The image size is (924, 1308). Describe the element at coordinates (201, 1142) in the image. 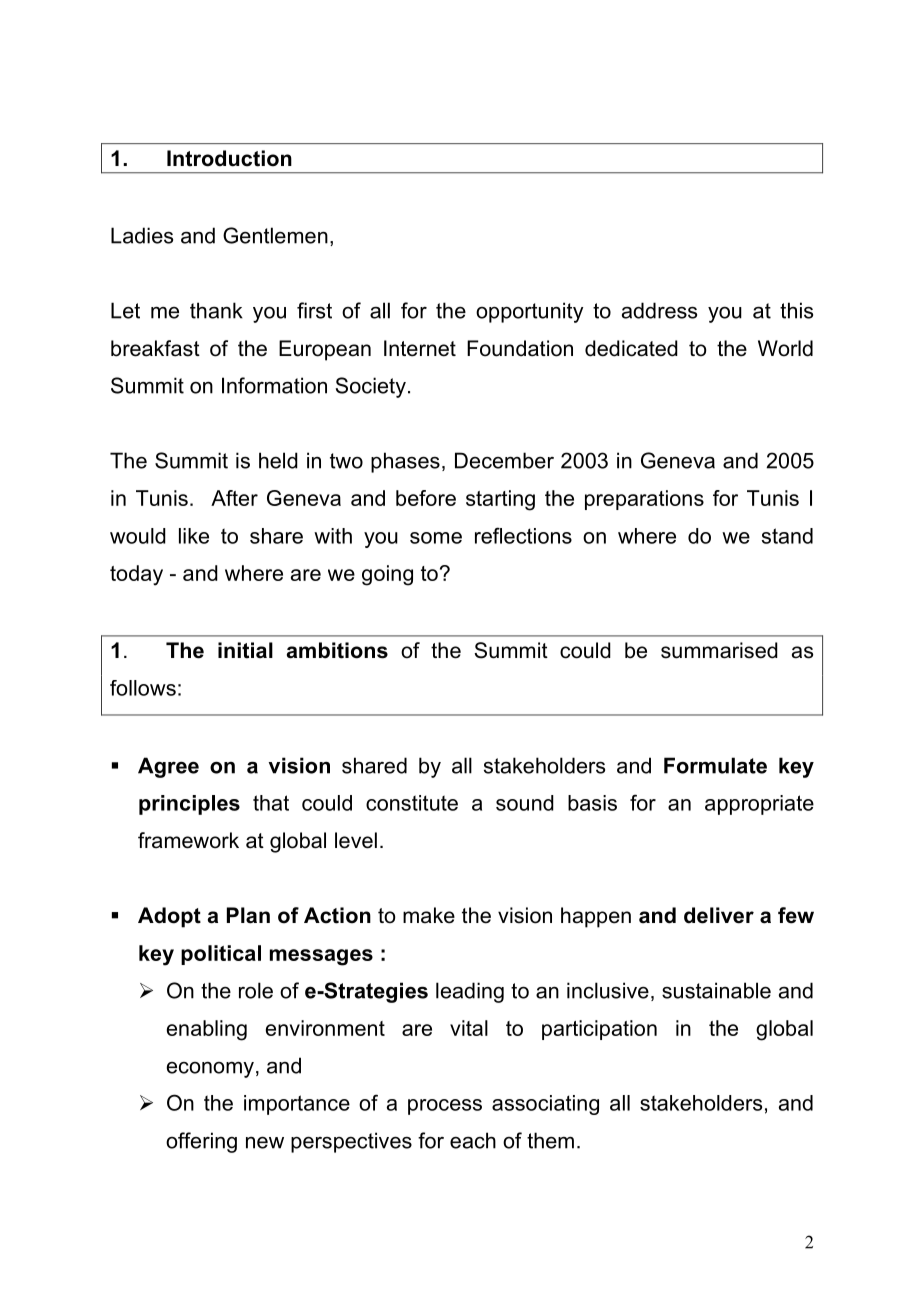

I see `offering` at that location.
